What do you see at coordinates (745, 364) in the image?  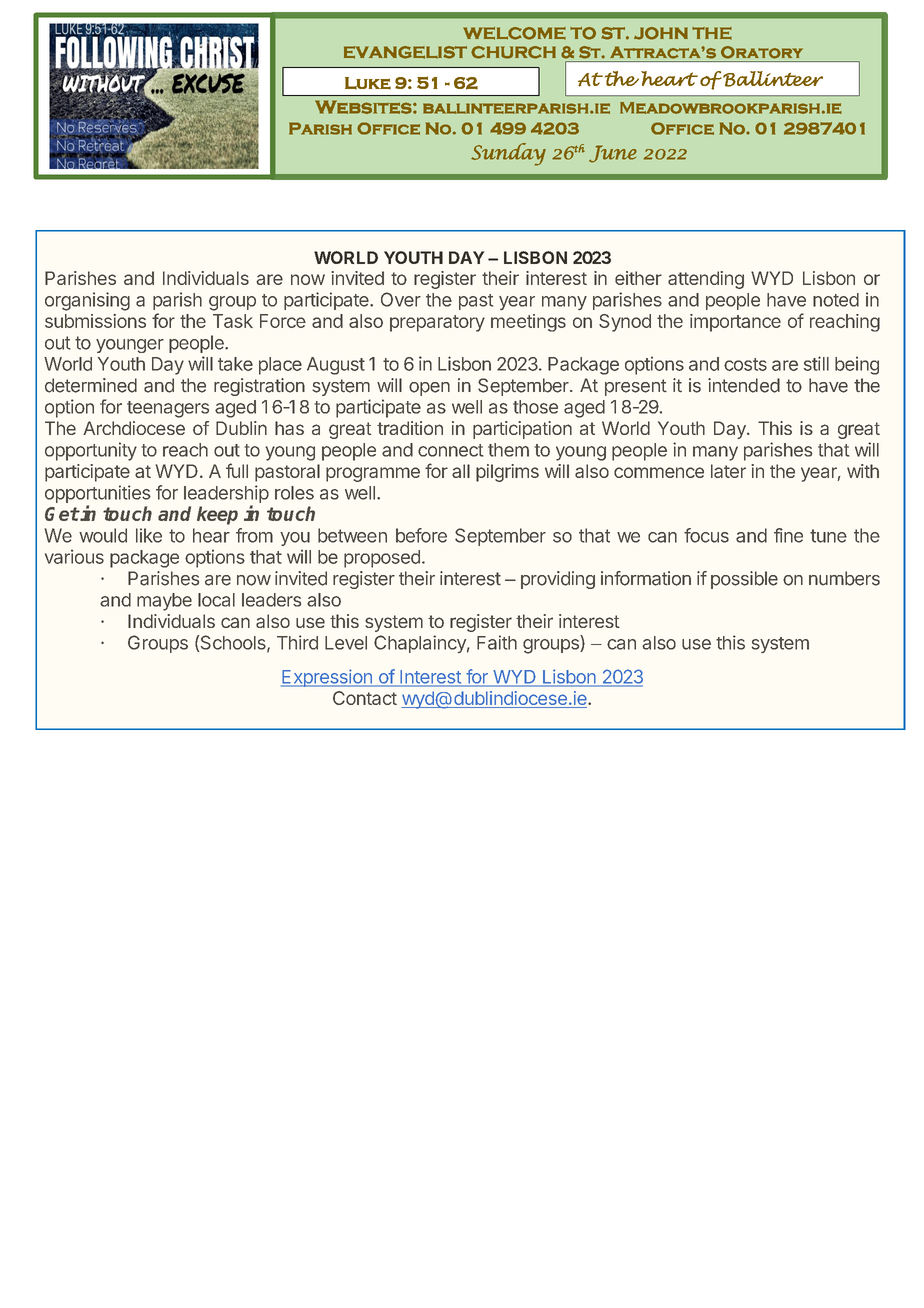 I see `costs` at bounding box center [745, 364].
